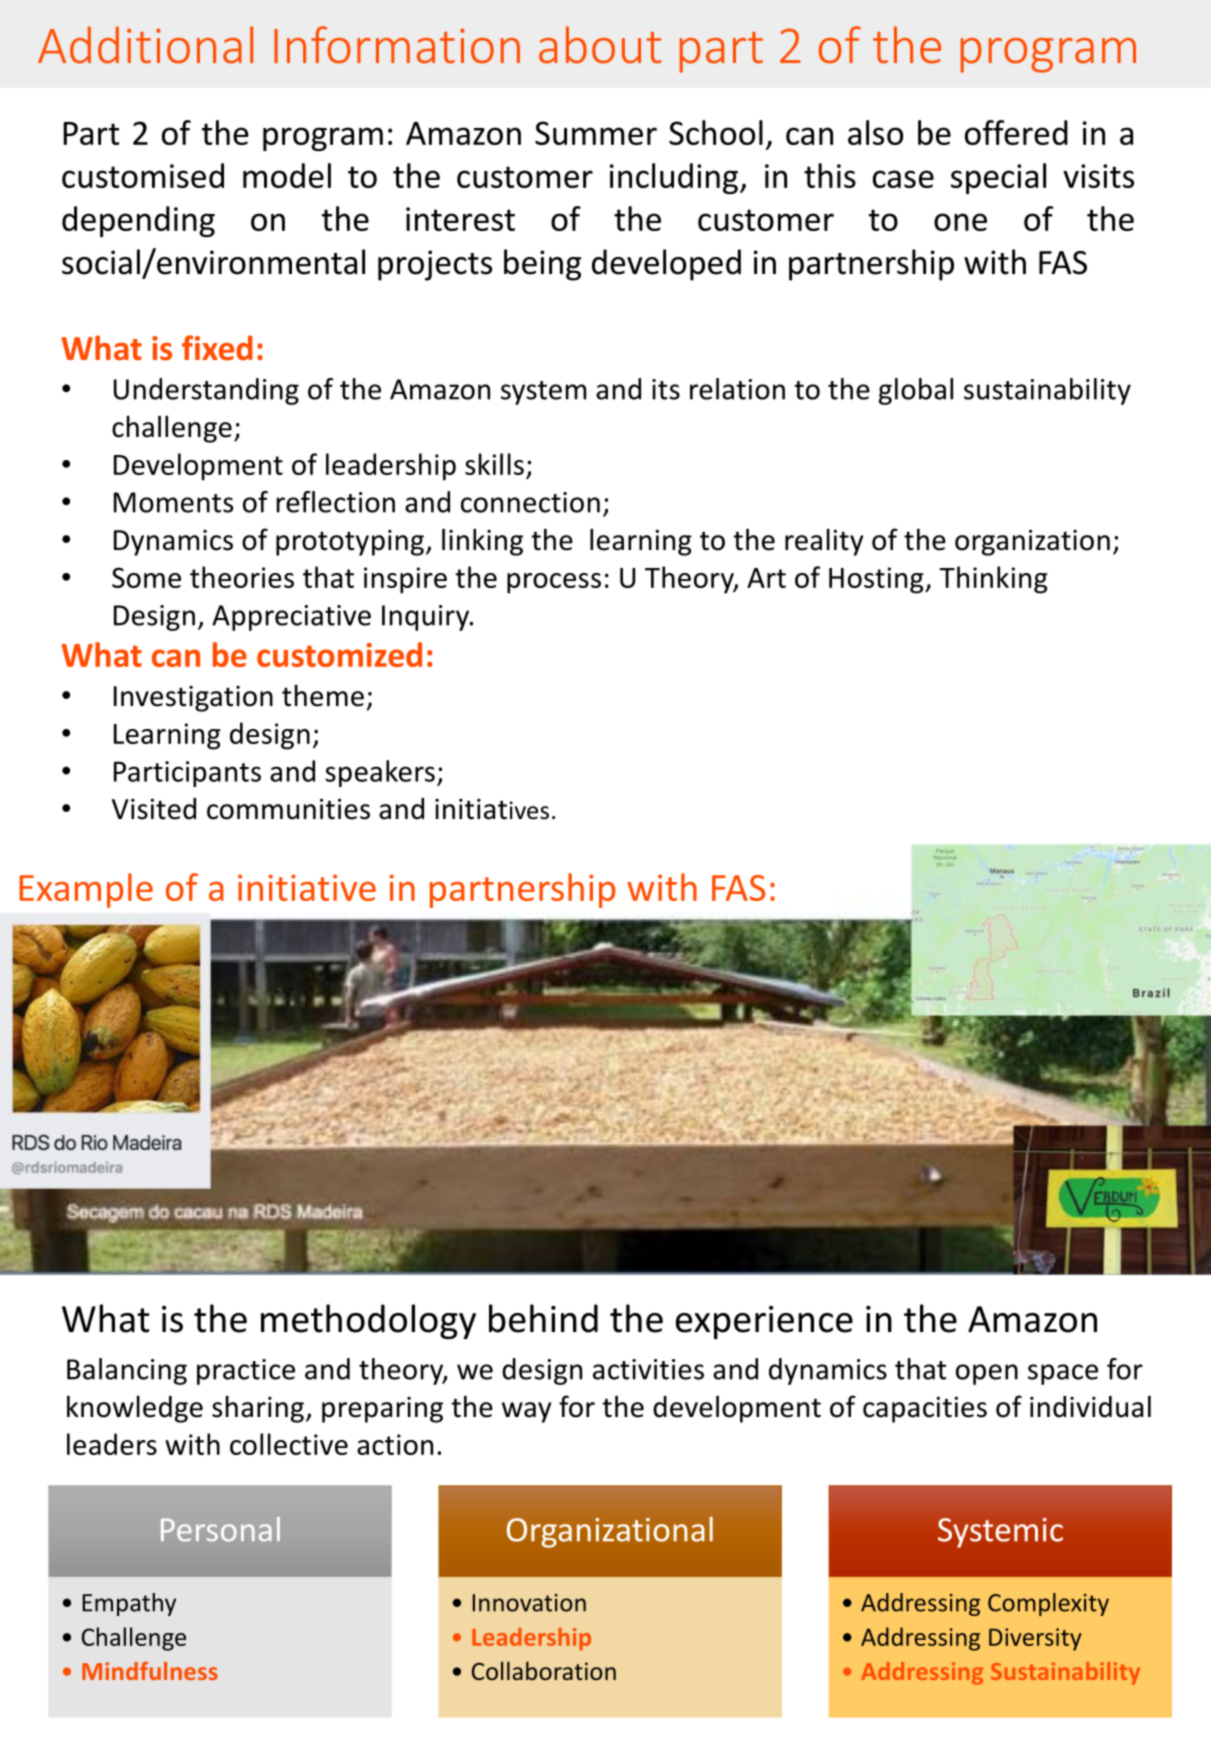 The width and height of the document is (1211, 1749). Describe the element at coordinates (987, 1374) in the document. I see `open` at that location.
